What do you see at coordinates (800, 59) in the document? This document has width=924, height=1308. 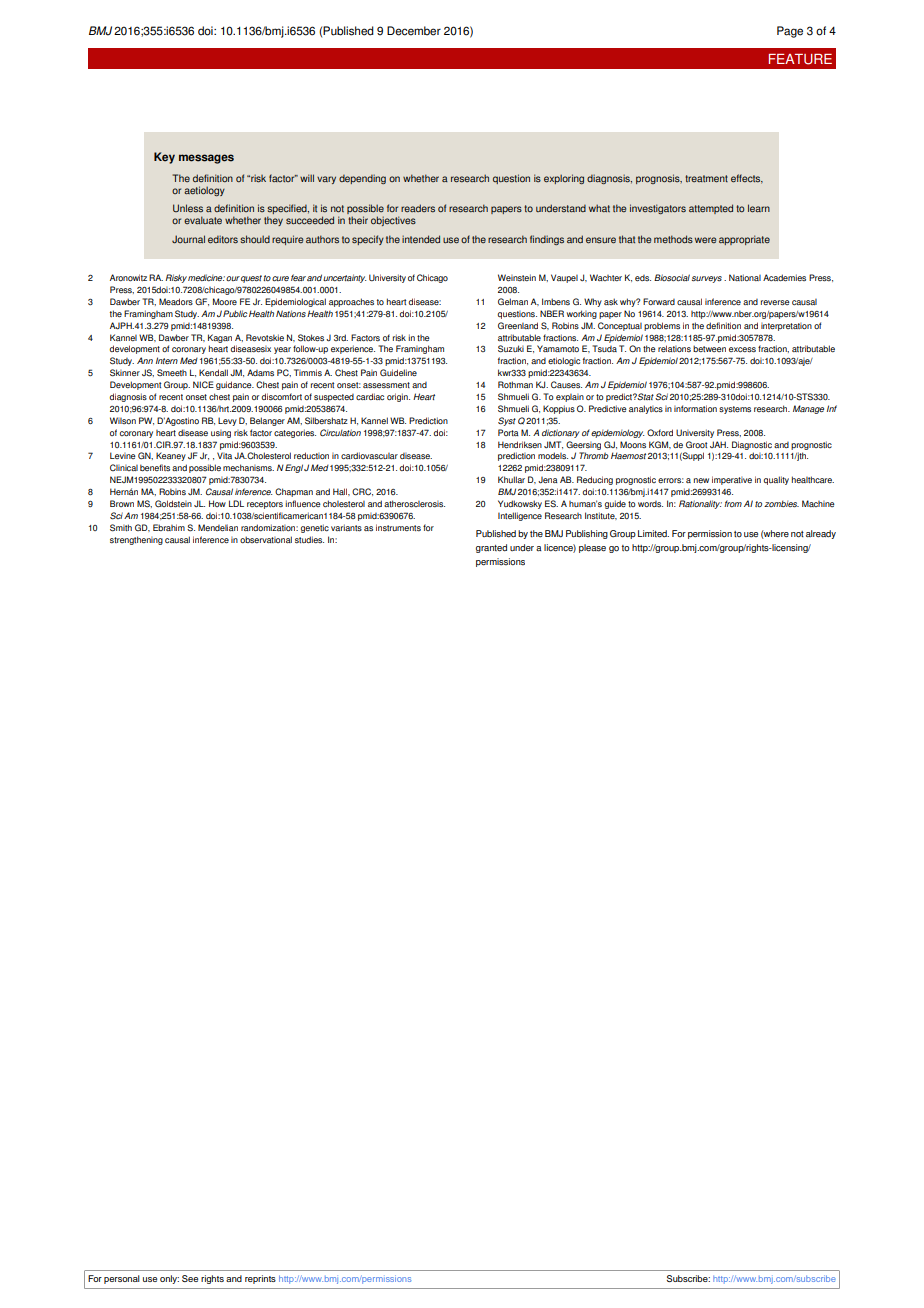 I see `FEATURE` at bounding box center [800, 59].
